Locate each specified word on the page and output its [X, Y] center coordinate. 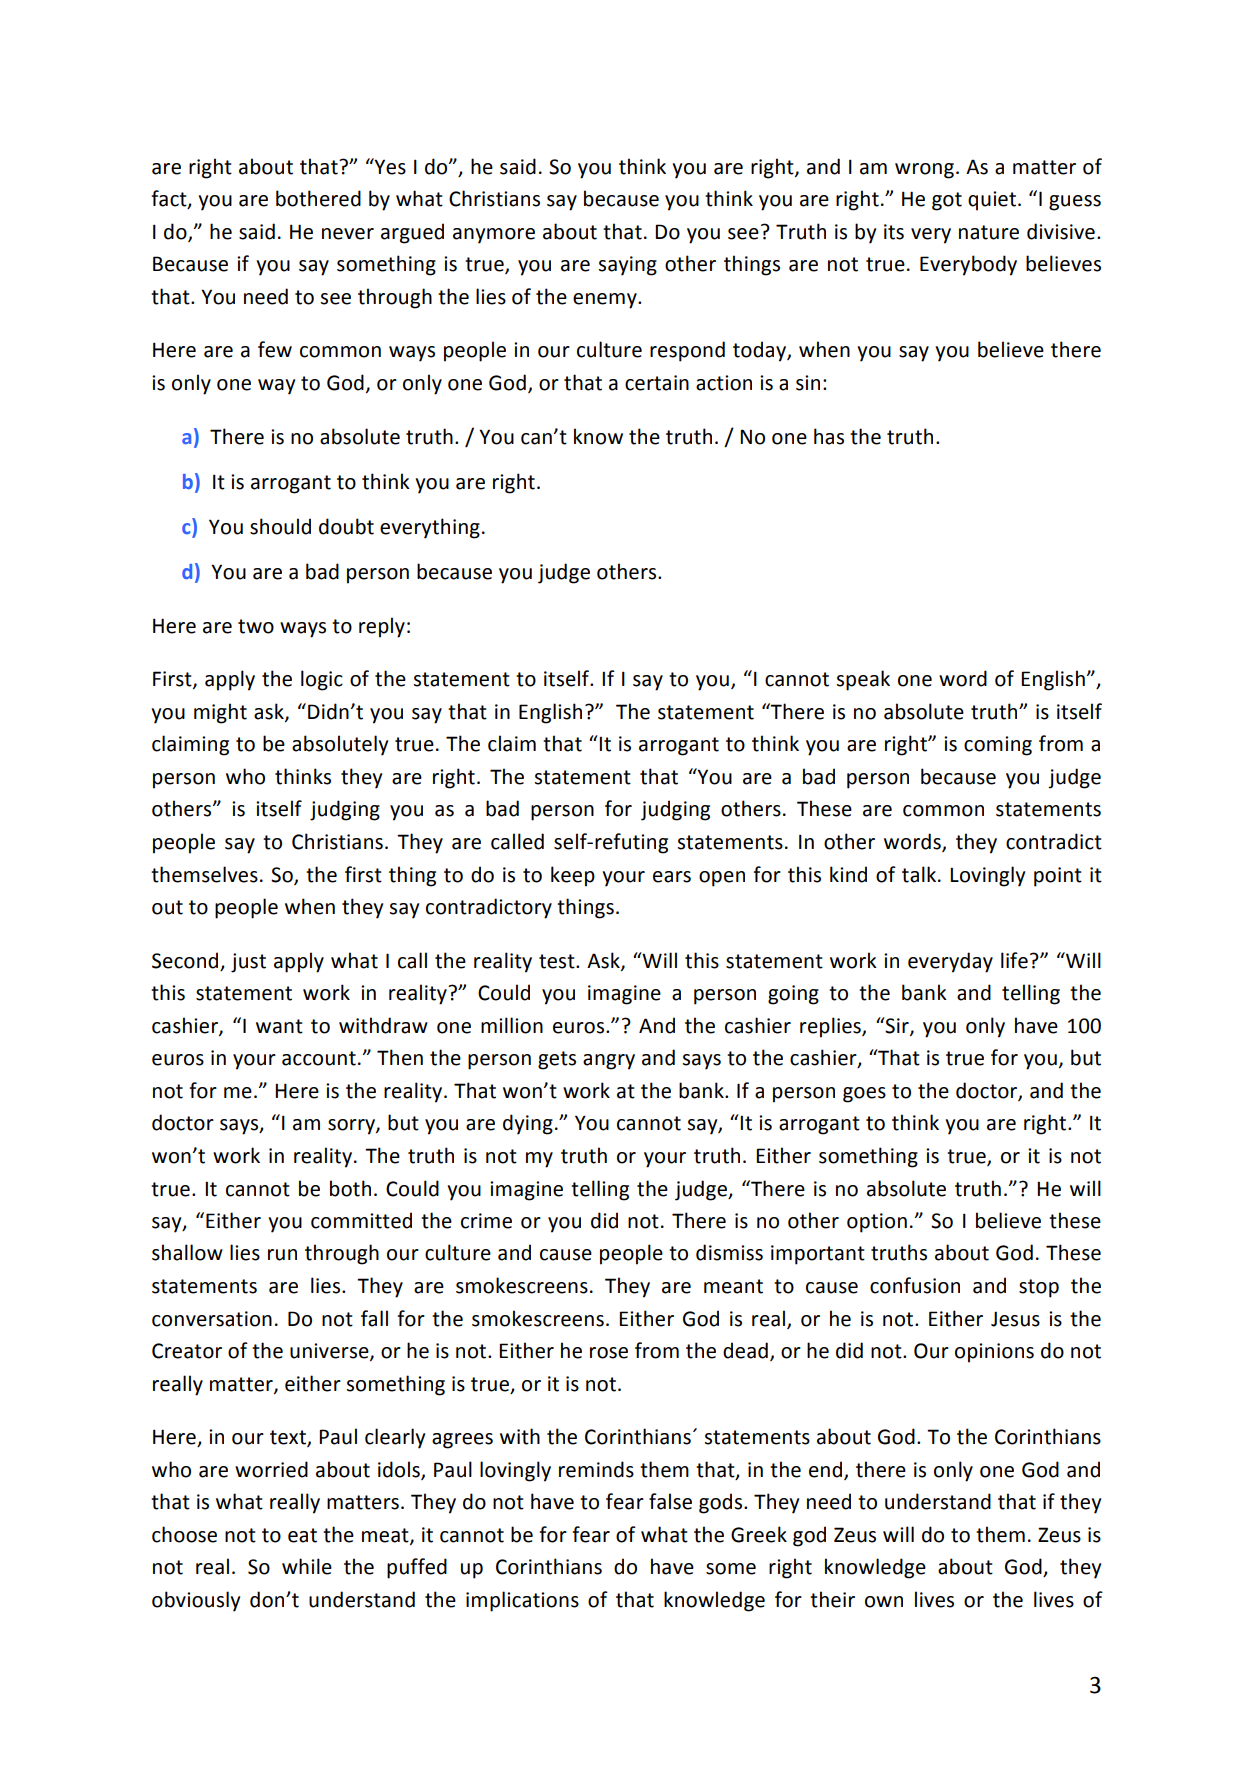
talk [920, 874]
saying [628, 266]
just [248, 963]
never [348, 234]
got [947, 201]
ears [672, 877]
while [307, 1566]
